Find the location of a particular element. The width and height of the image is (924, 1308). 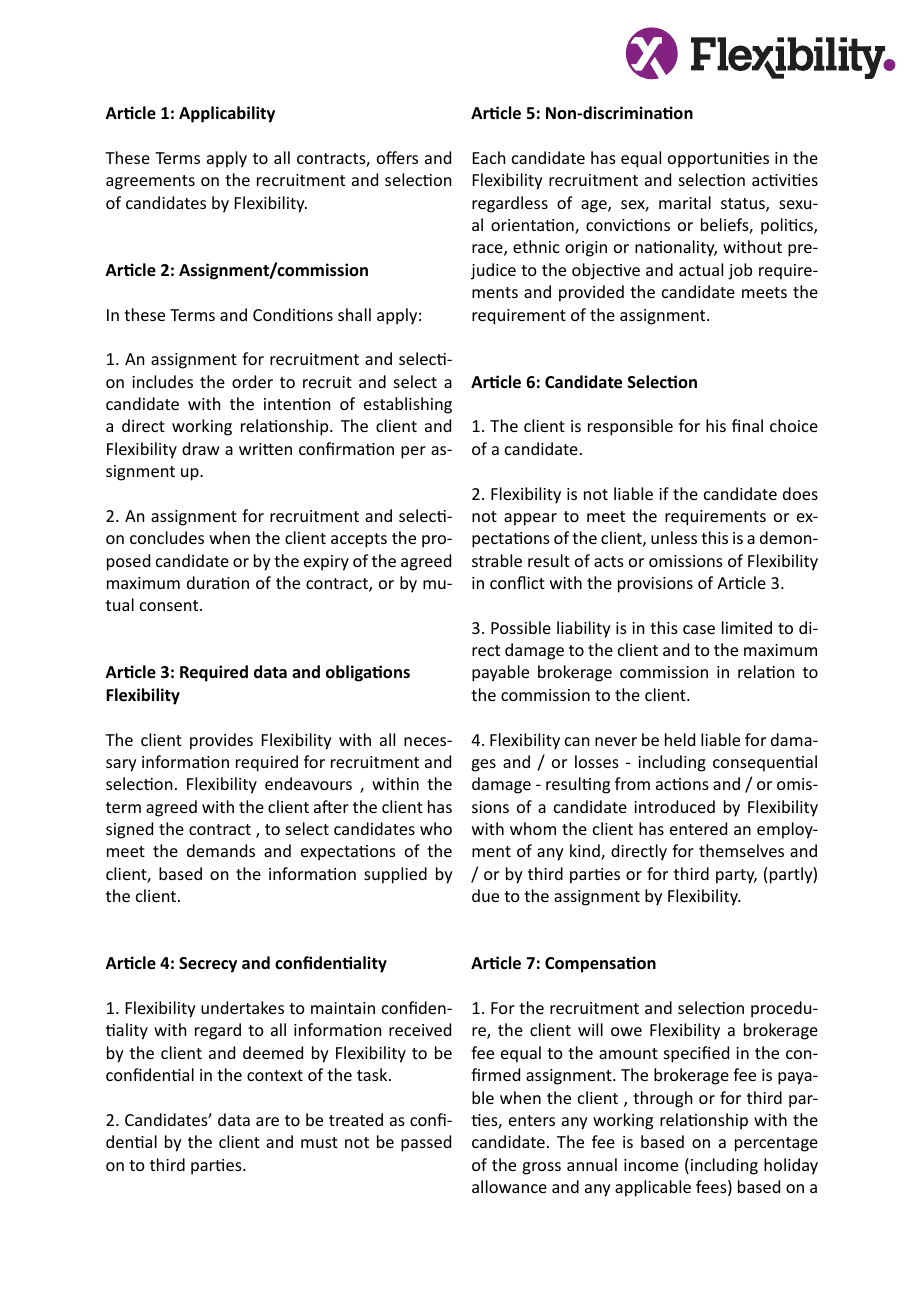

demands is located at coordinates (221, 850).
